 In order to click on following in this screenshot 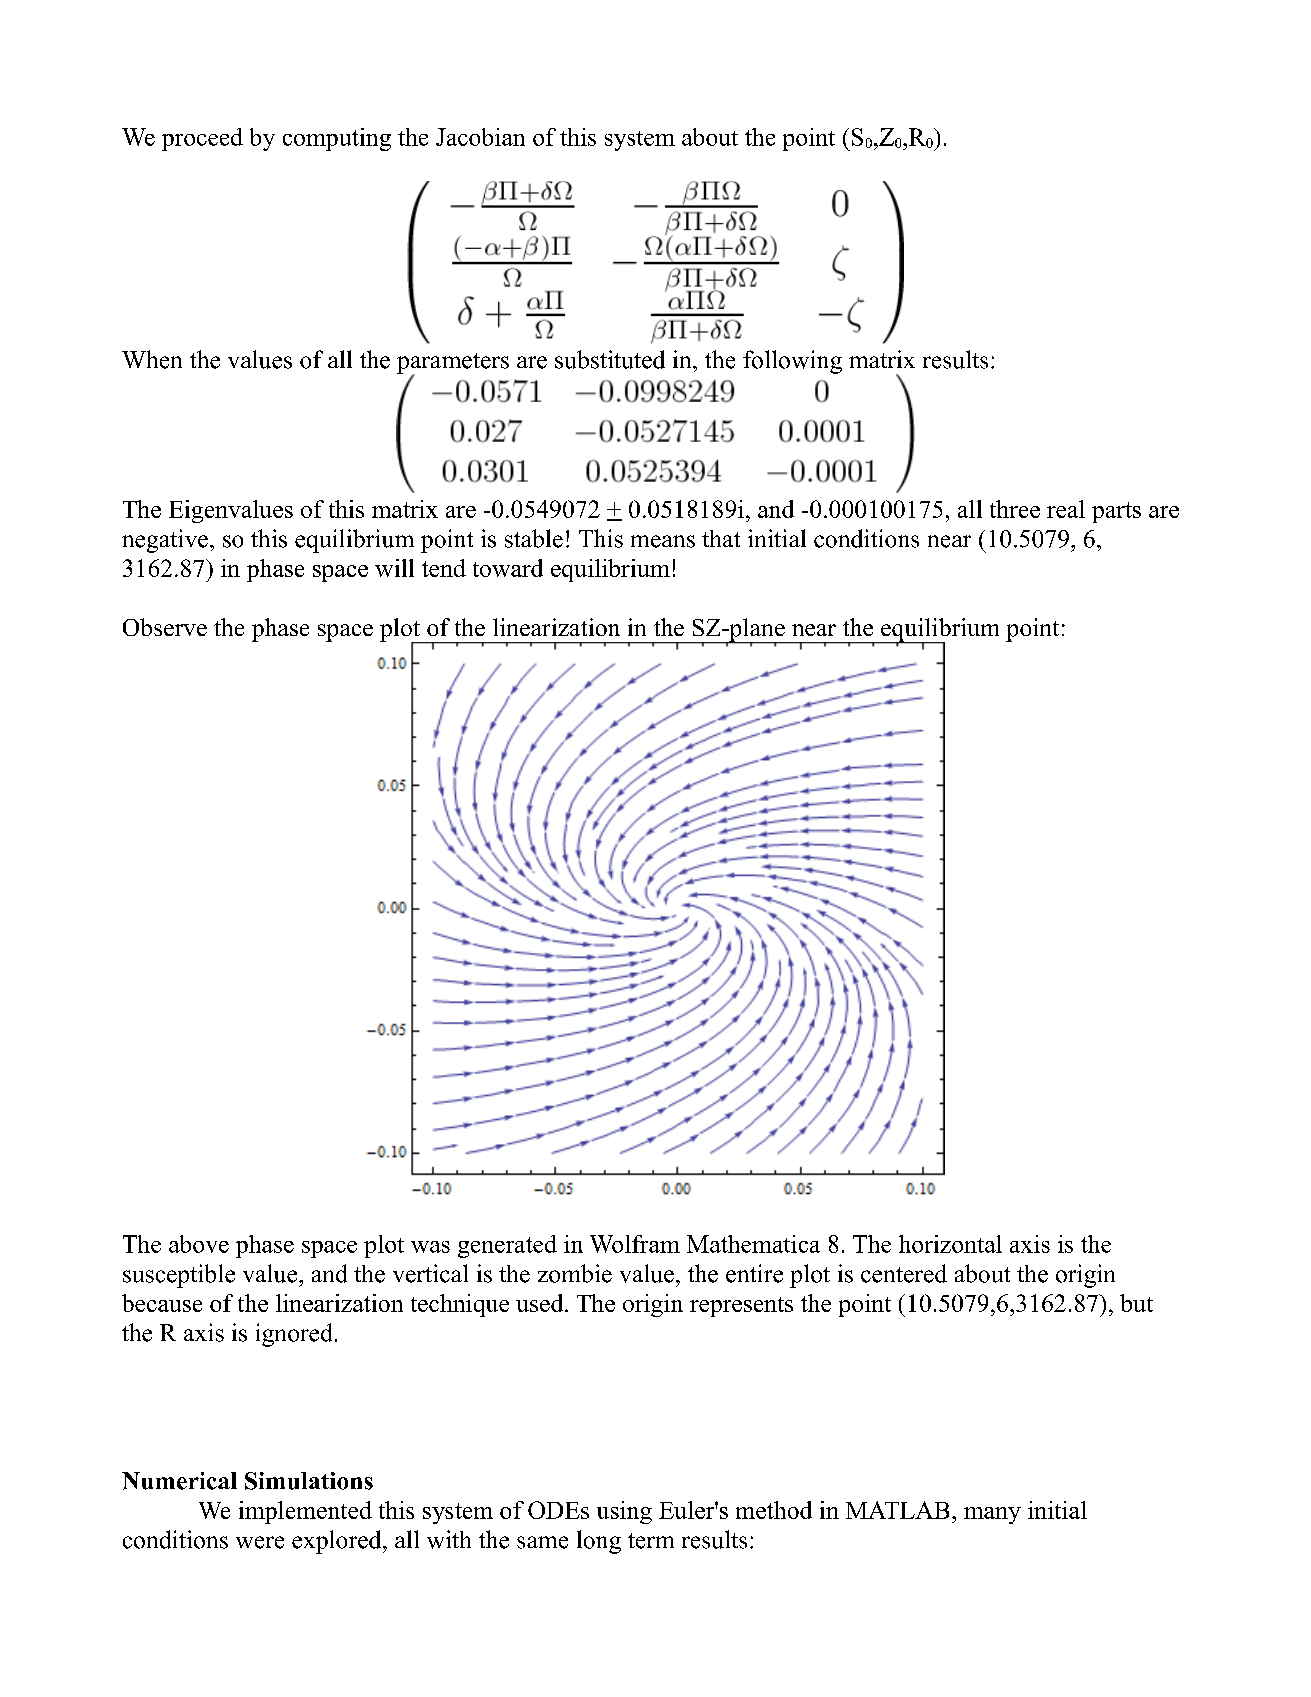, I will do `click(792, 362)`.
